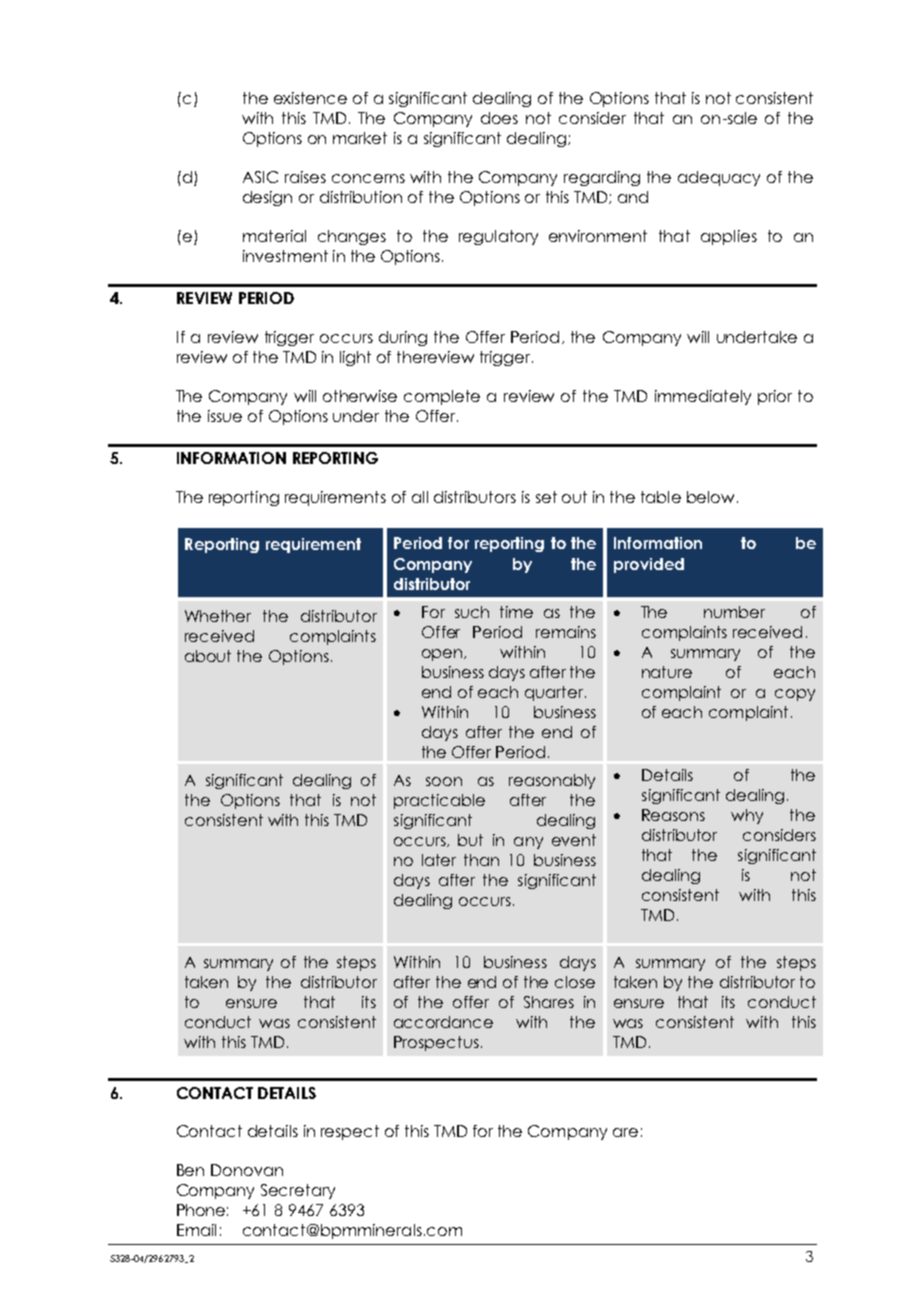  I want to click on Shares, so click(549, 1002).
